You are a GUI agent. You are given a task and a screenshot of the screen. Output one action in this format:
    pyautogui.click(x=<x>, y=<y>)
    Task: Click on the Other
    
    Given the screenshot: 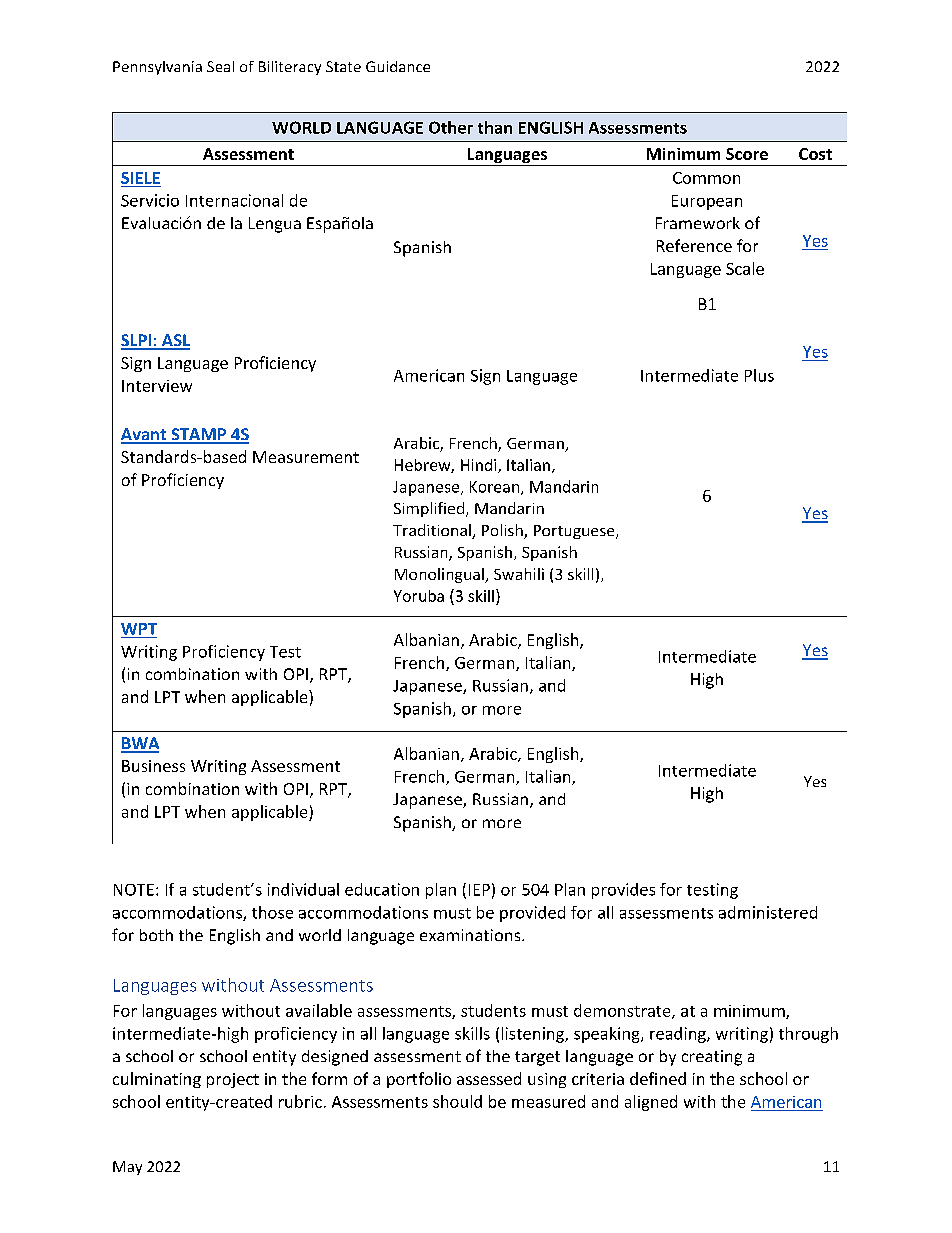 What is the action you would take?
    pyautogui.click(x=451, y=127)
